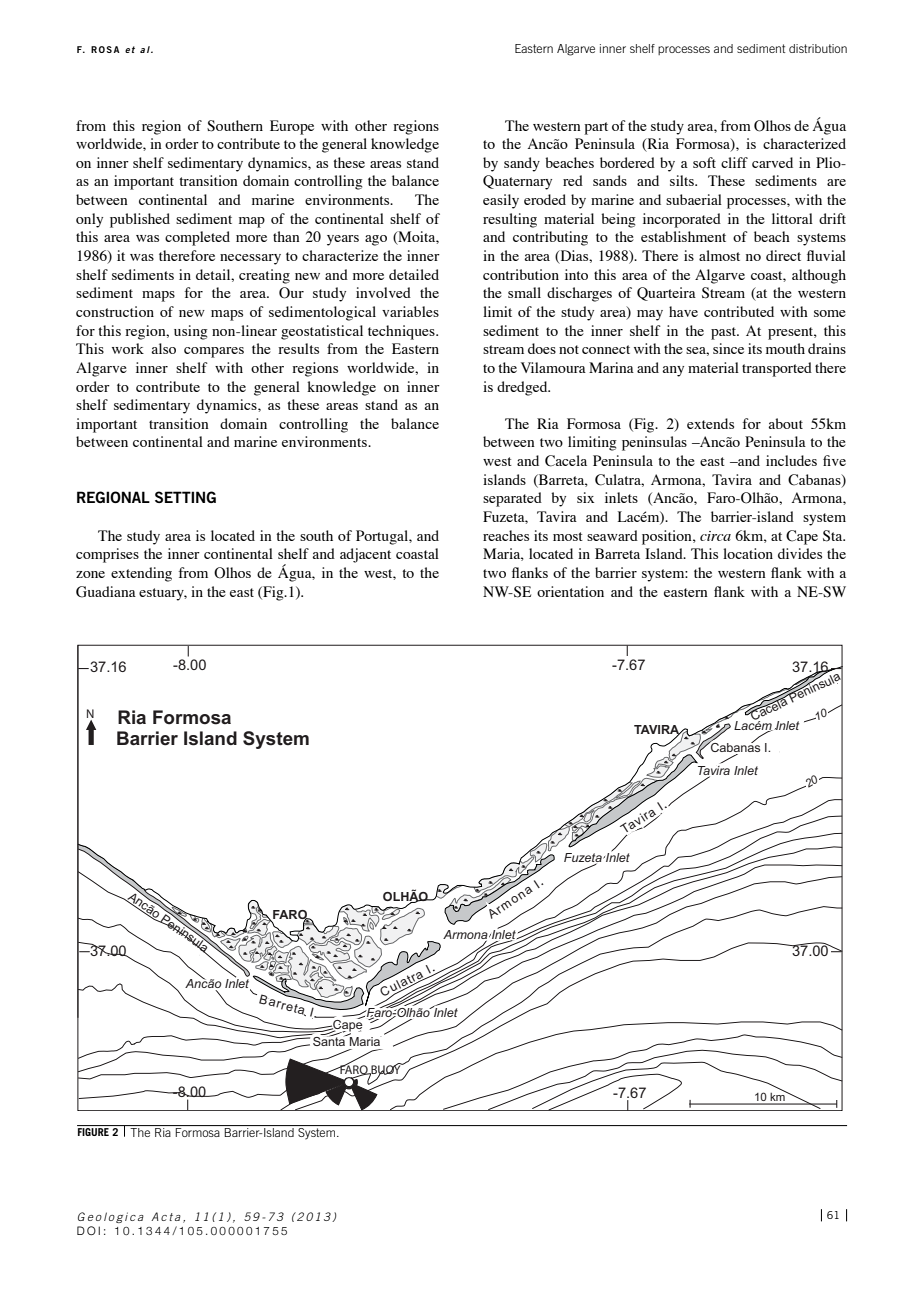 The width and height of the page is (924, 1308). Describe the element at coordinates (365, 555) in the page. I see `adjacent` at that location.
